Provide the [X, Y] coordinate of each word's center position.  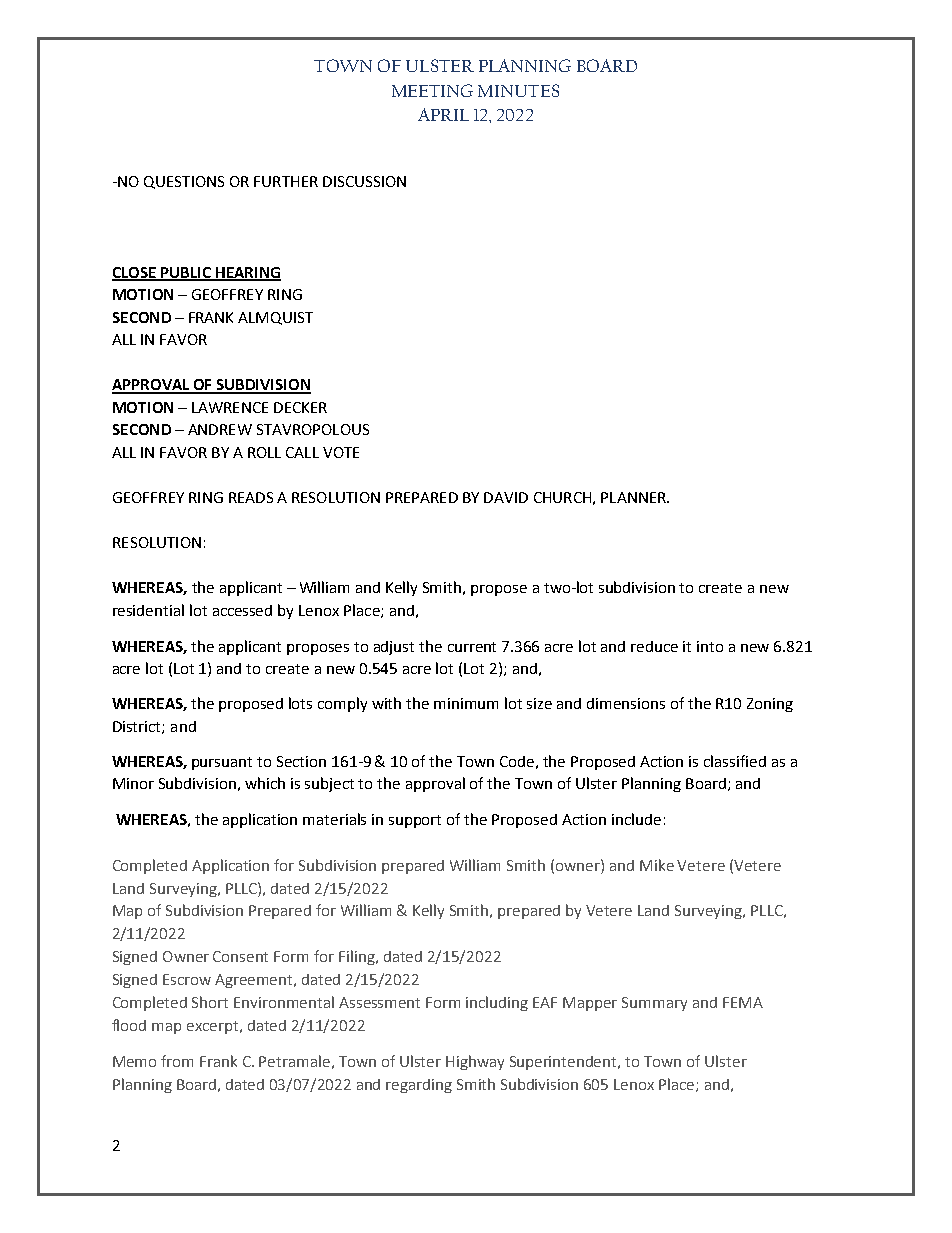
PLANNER [634, 497]
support [415, 821]
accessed [242, 610]
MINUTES [518, 90]
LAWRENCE [230, 407]
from [177, 1061]
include [636, 819]
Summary [654, 1004]
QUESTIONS [184, 182]
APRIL [443, 114]
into [710, 646]
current [472, 647]
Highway [475, 1062]
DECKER [300, 407]
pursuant [222, 763]
